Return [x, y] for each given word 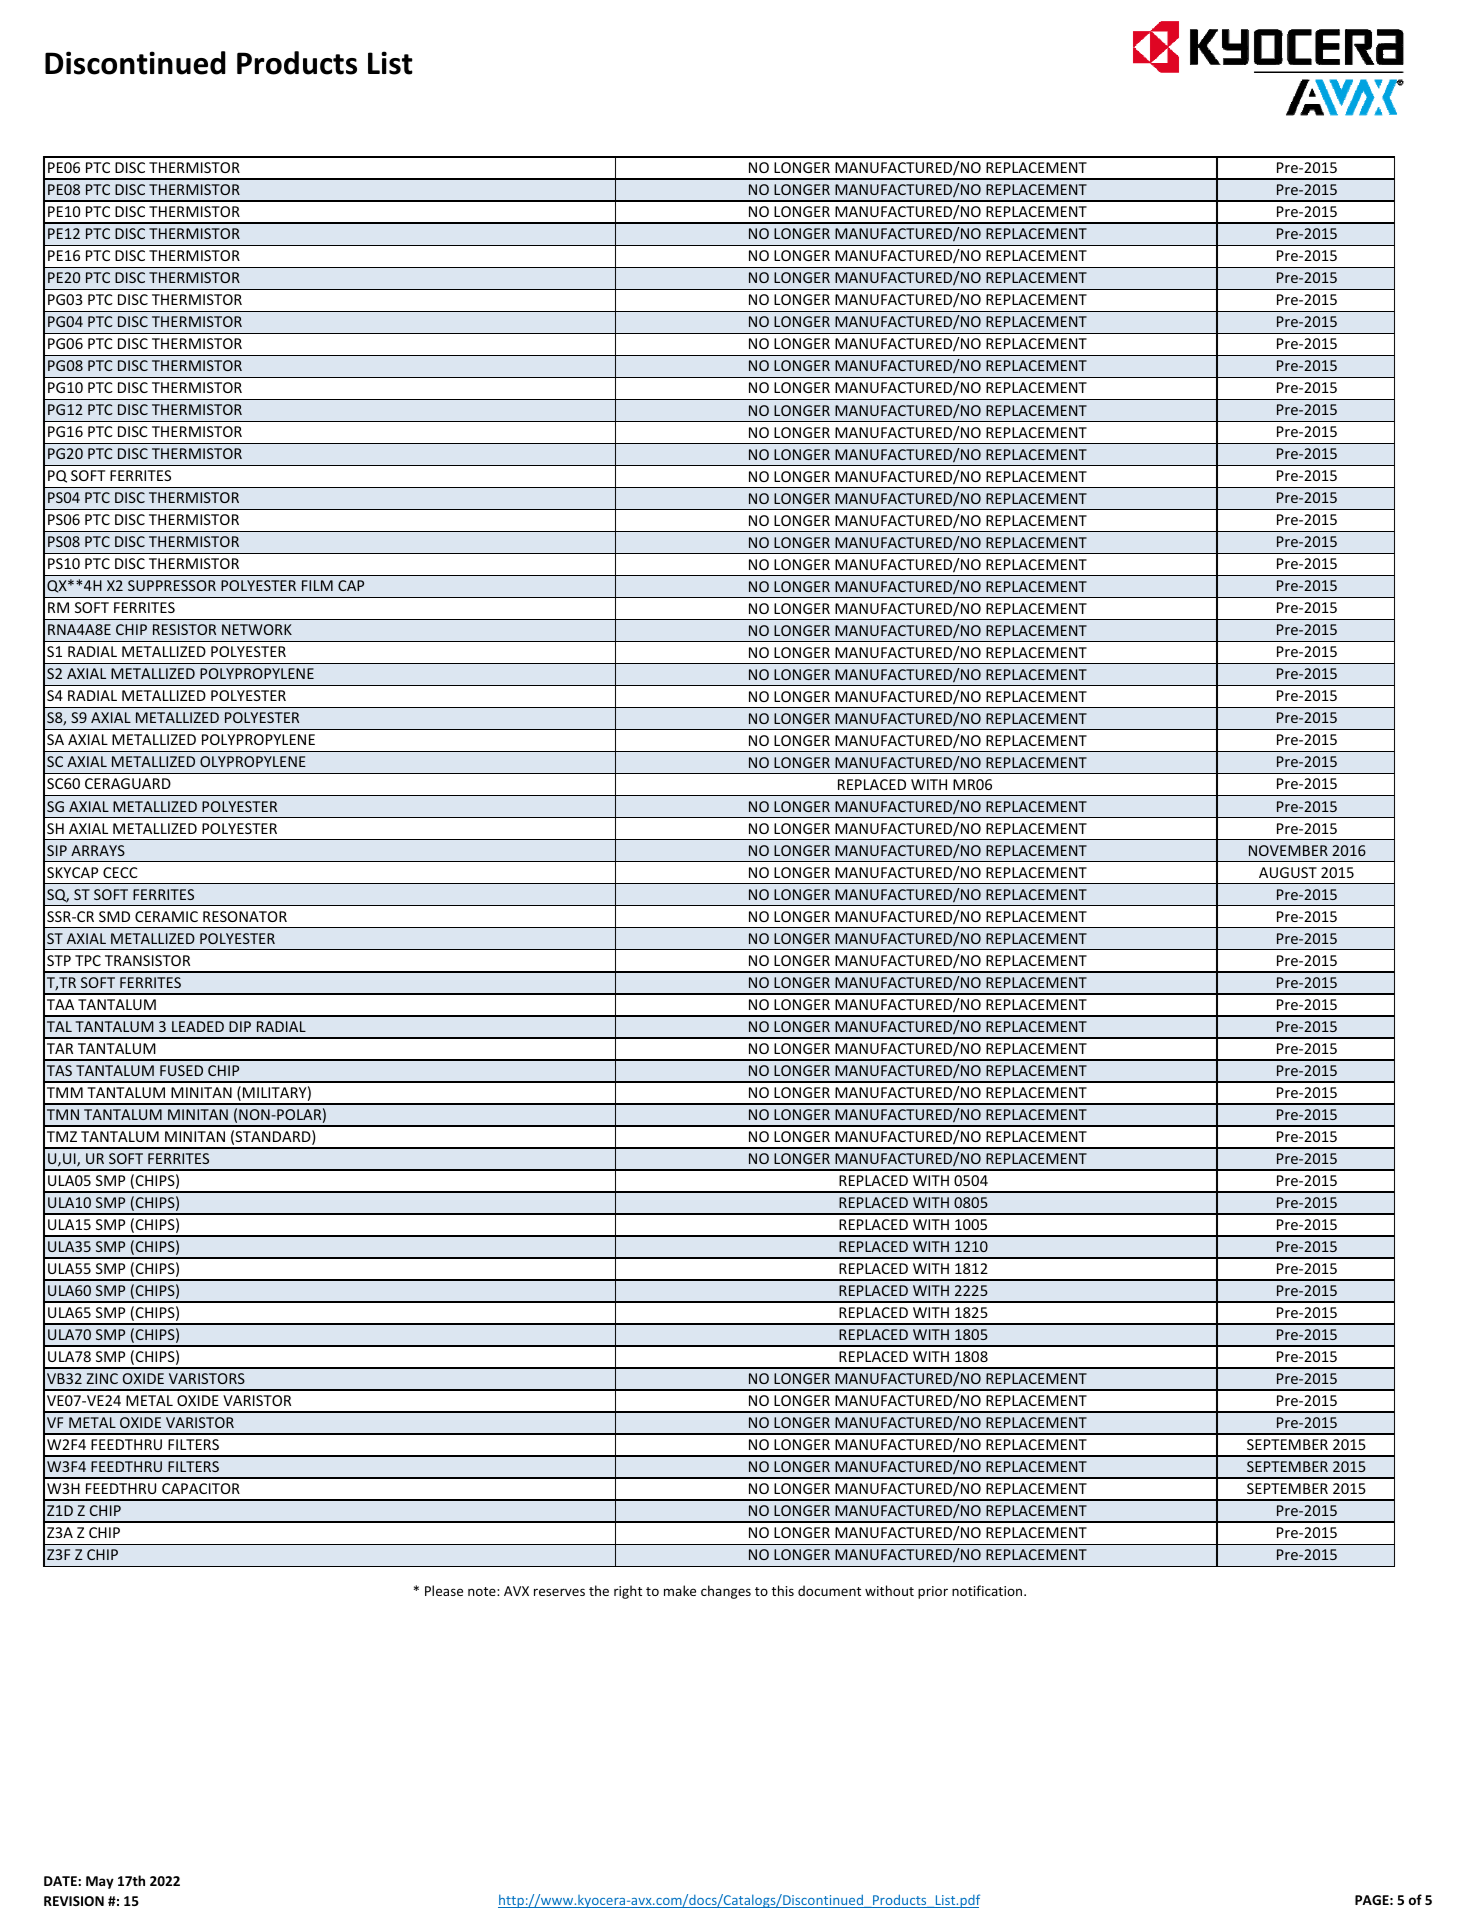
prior [933, 1592]
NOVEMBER [1288, 850]
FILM [317, 585]
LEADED [198, 1026]
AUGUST [1288, 872]
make [680, 1590]
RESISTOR [184, 629]
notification [988, 1590]
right [628, 1592]
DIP [240, 1026]
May [100, 1882]
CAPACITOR [201, 1488]
